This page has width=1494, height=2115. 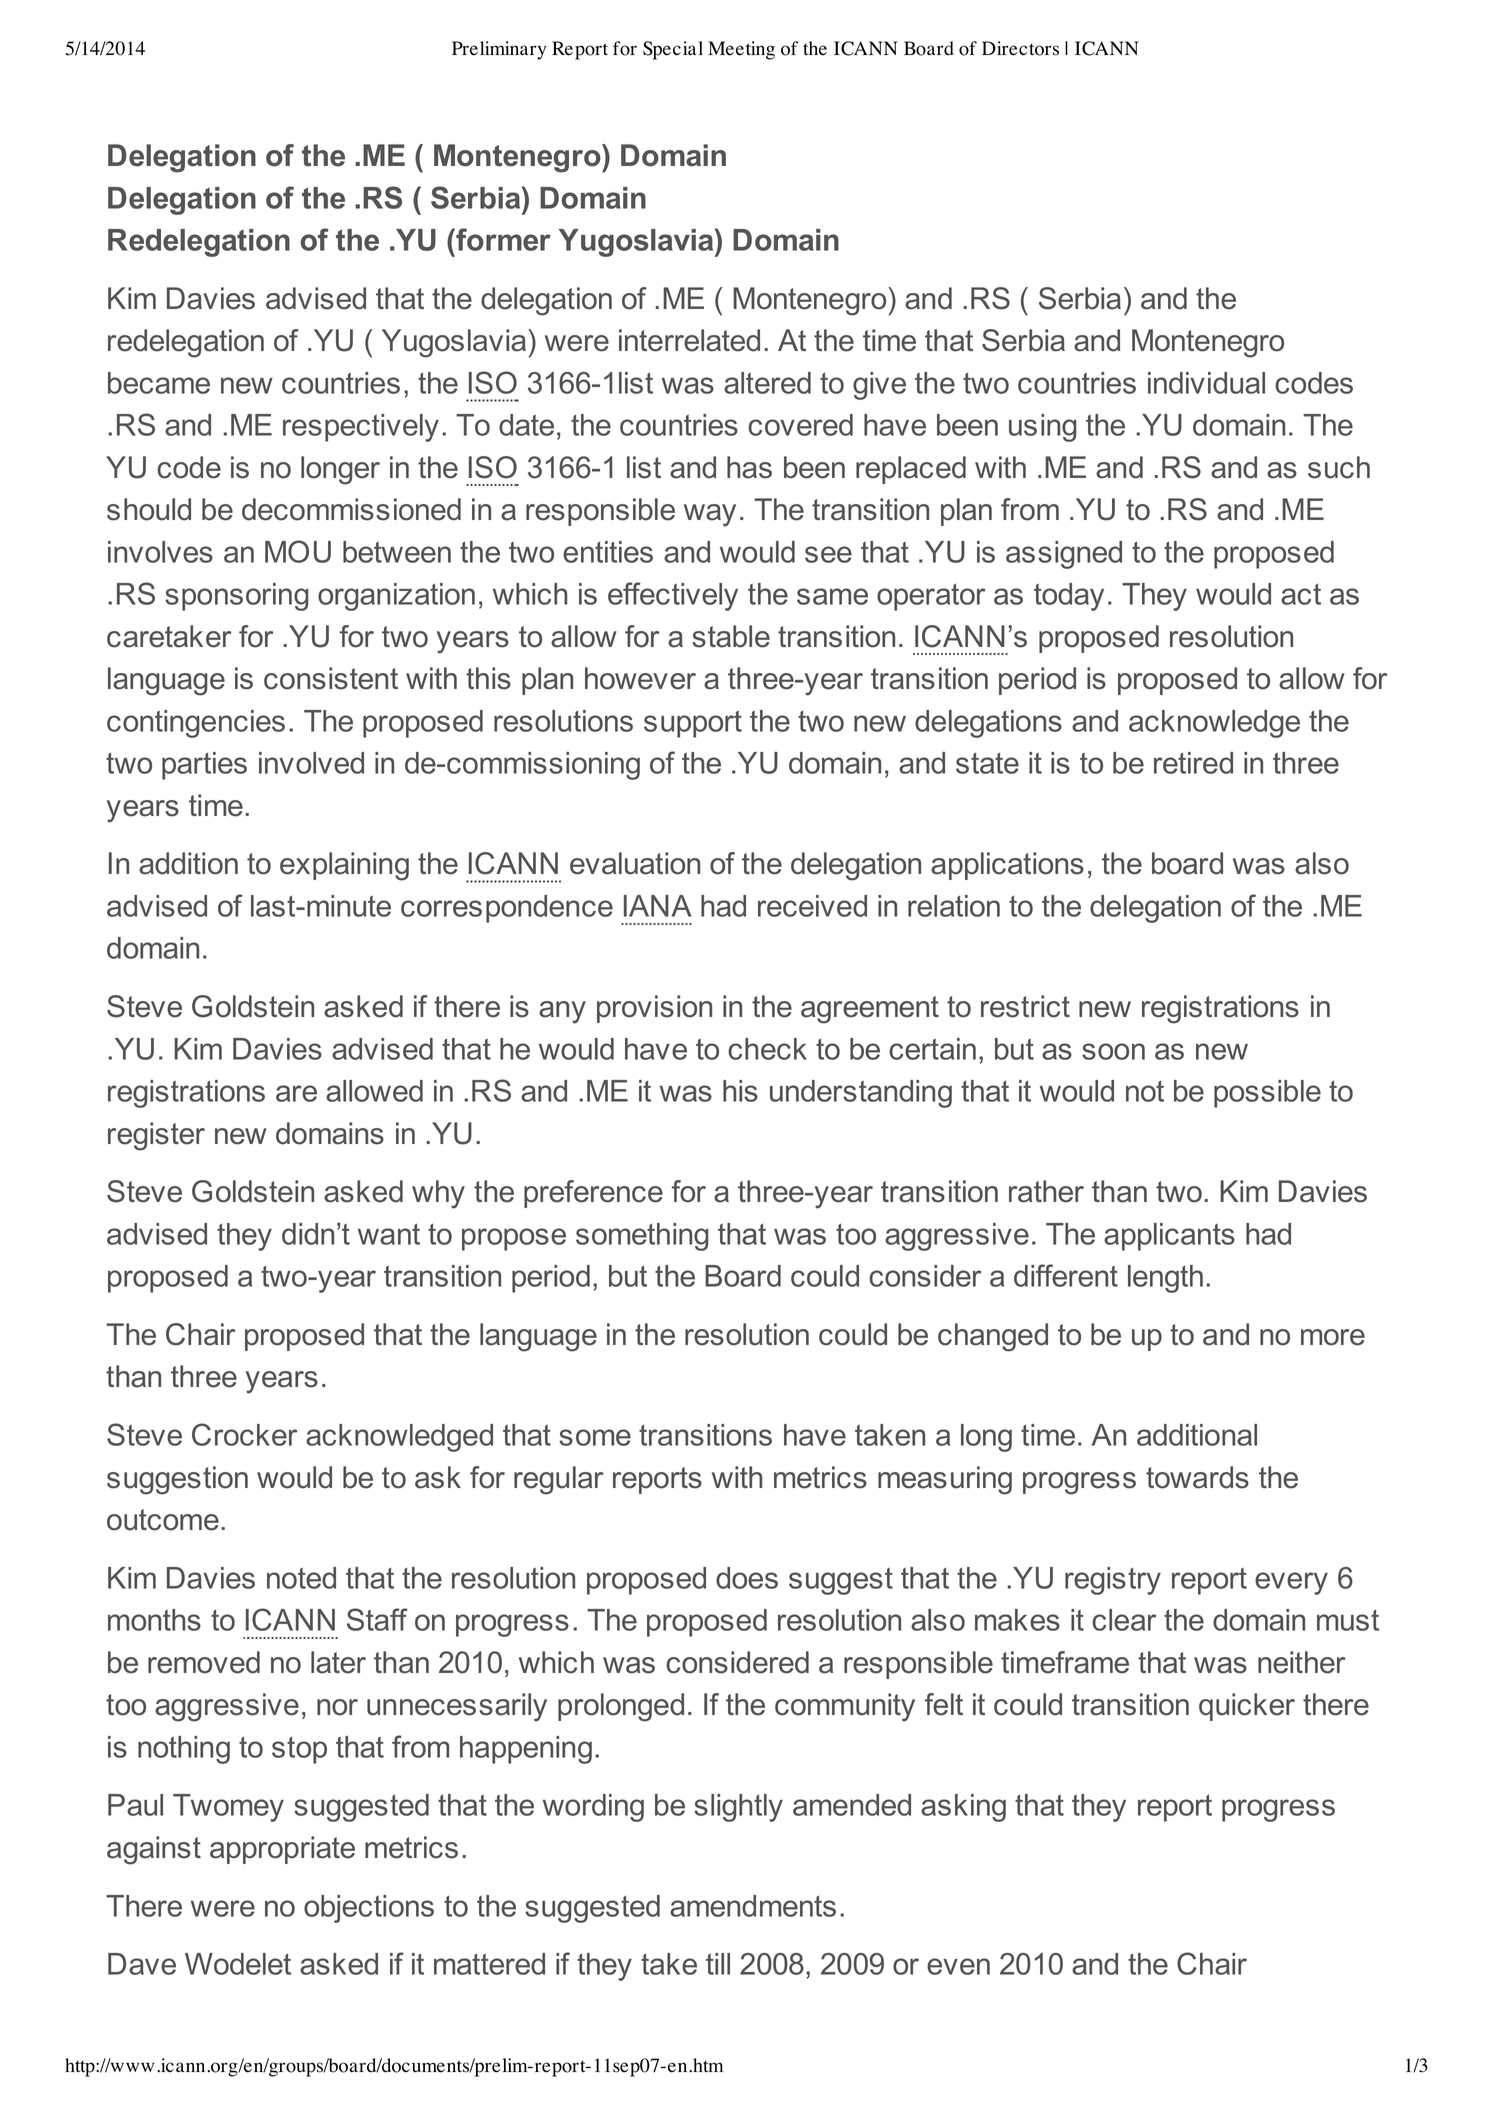 What do you see at coordinates (1020, 48) in the page?
I see `Directors` at bounding box center [1020, 48].
